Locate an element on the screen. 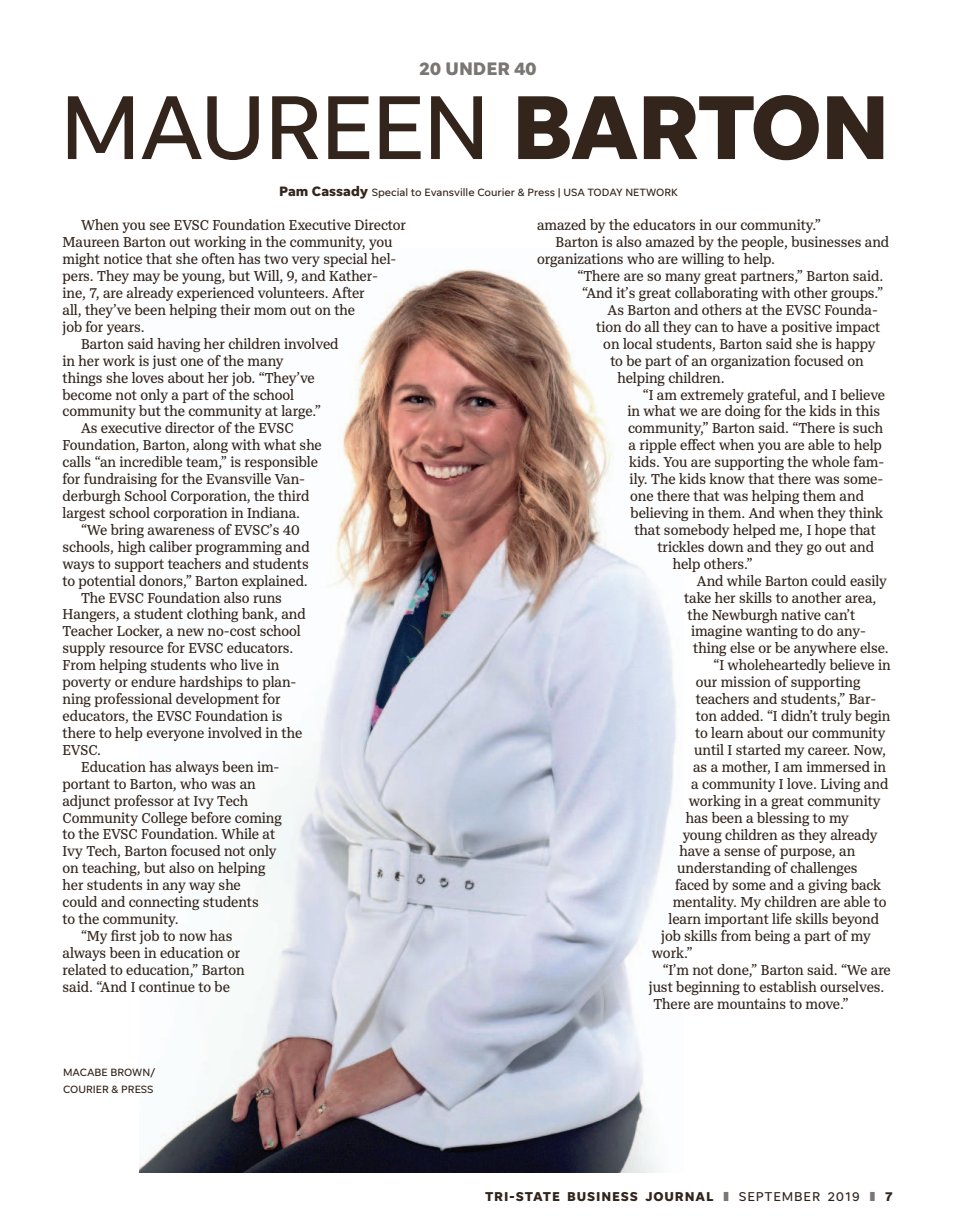  ripple is located at coordinates (658, 446).
